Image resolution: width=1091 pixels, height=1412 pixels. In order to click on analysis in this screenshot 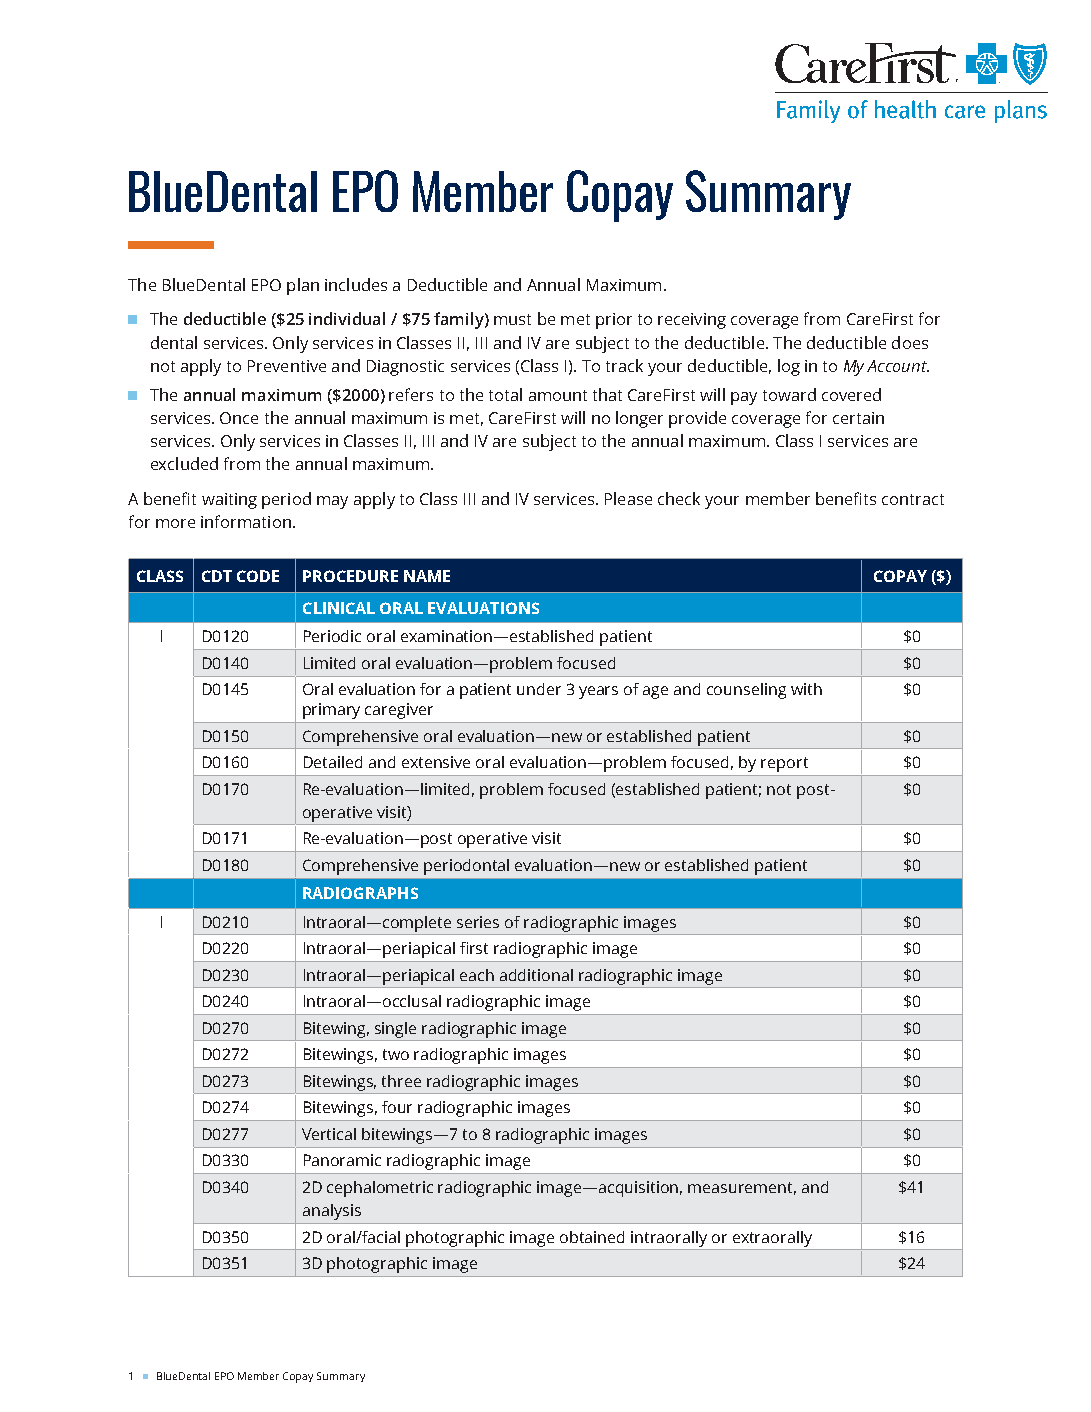, I will do `click(332, 1212)`.
